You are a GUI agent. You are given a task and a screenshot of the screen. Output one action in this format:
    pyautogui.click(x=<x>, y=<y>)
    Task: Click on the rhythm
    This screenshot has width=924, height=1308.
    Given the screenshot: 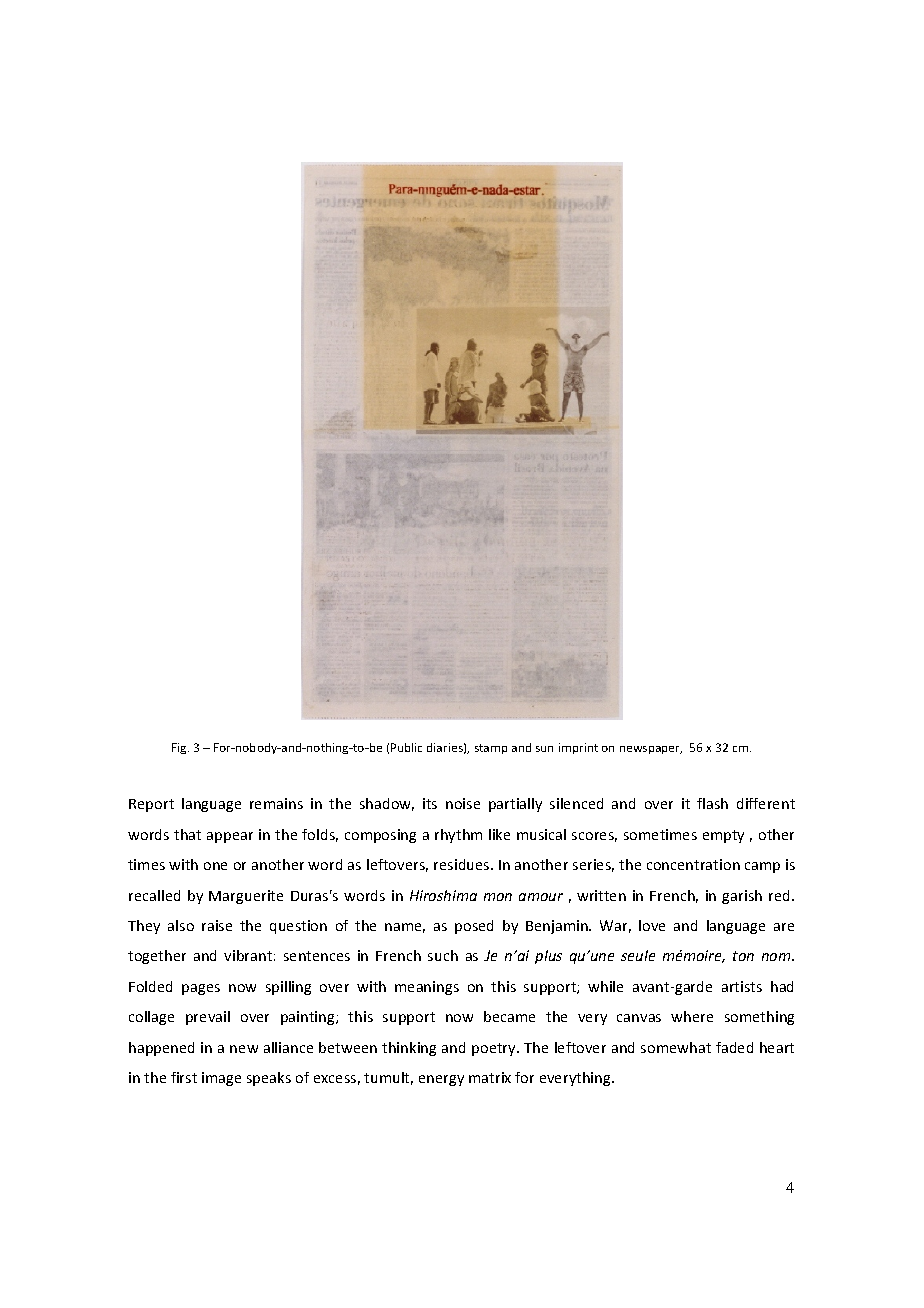 What is the action you would take?
    pyautogui.click(x=458, y=836)
